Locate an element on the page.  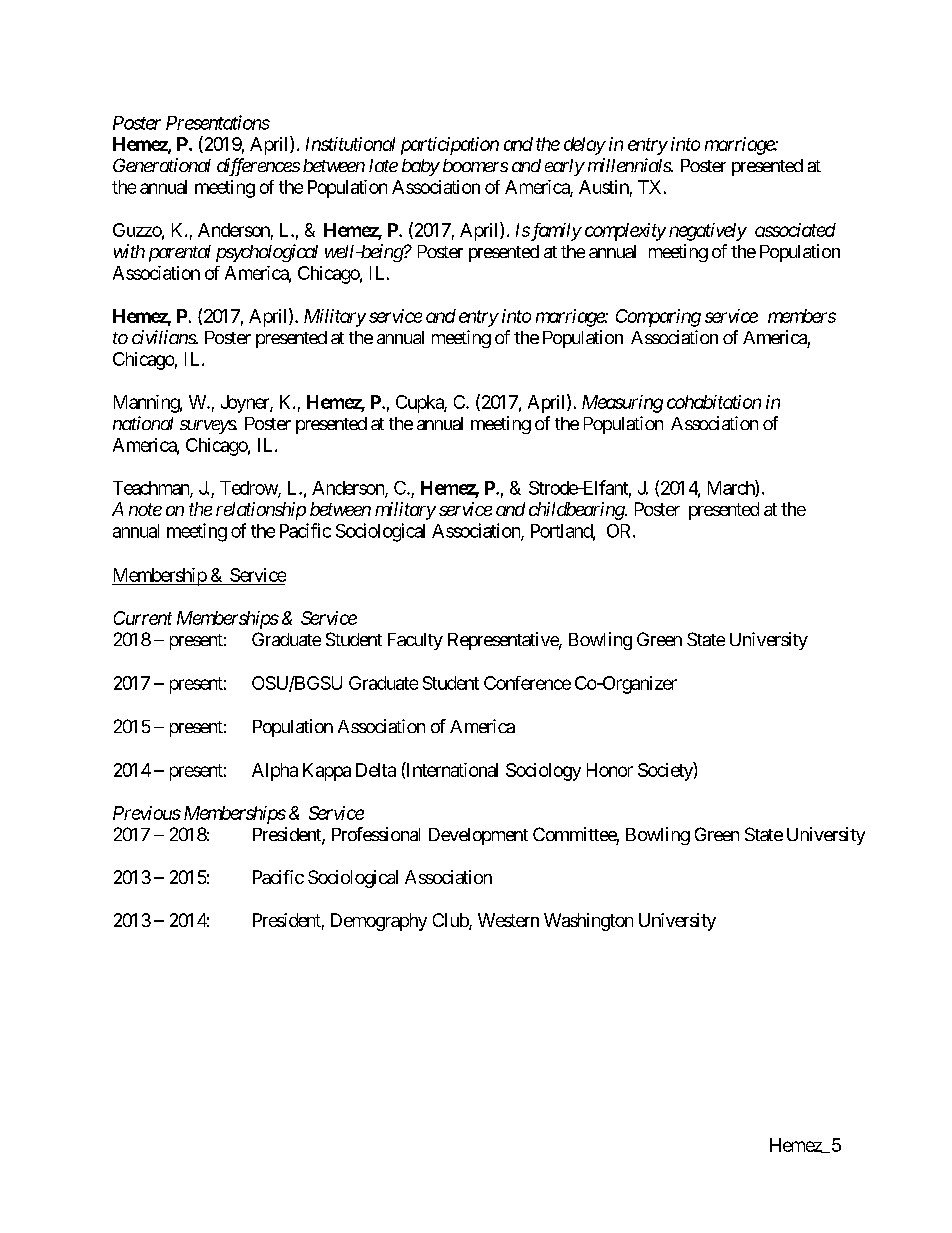
Measuring is located at coordinates (622, 404).
